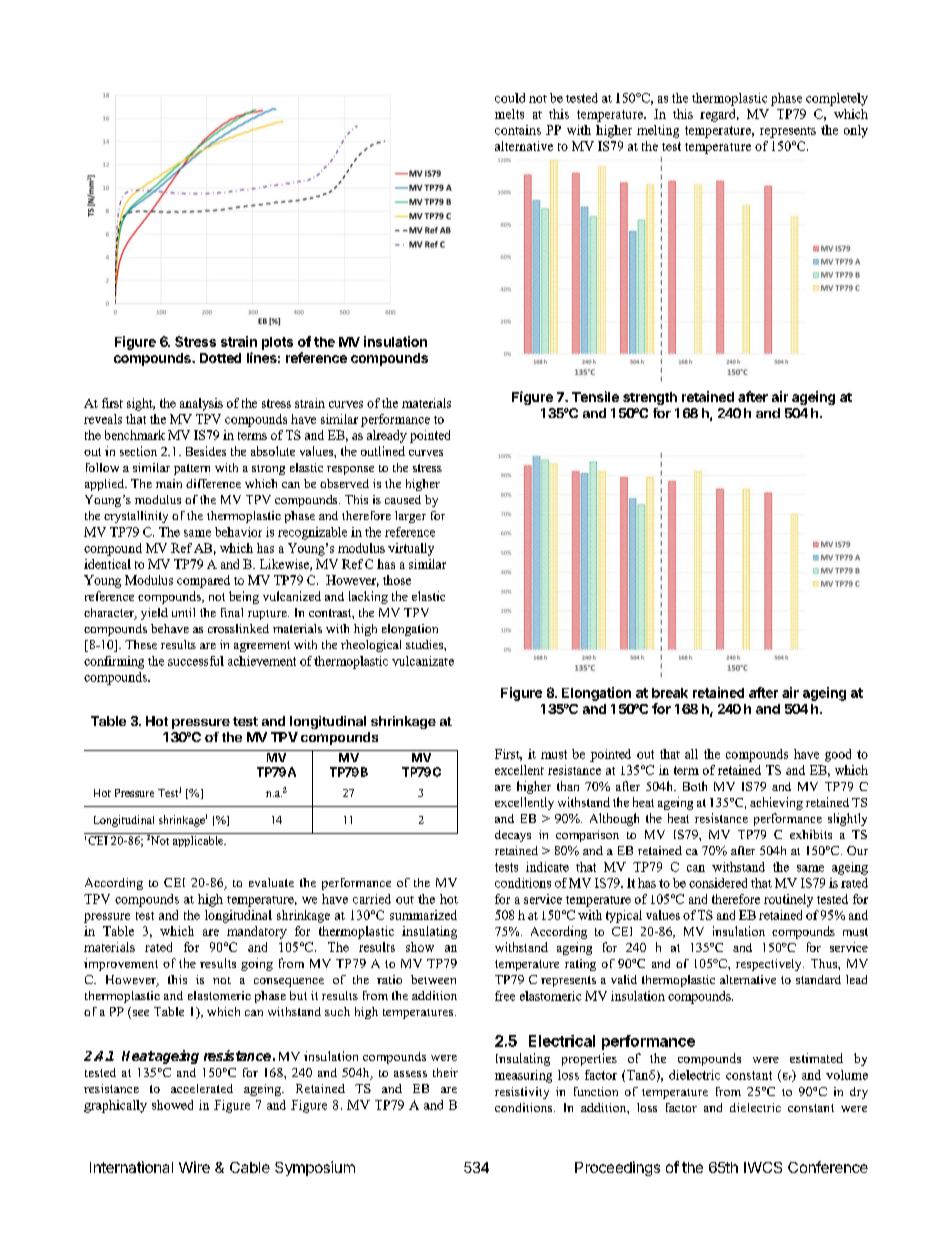 The height and width of the image is (1233, 952). I want to click on strength, so click(650, 398).
